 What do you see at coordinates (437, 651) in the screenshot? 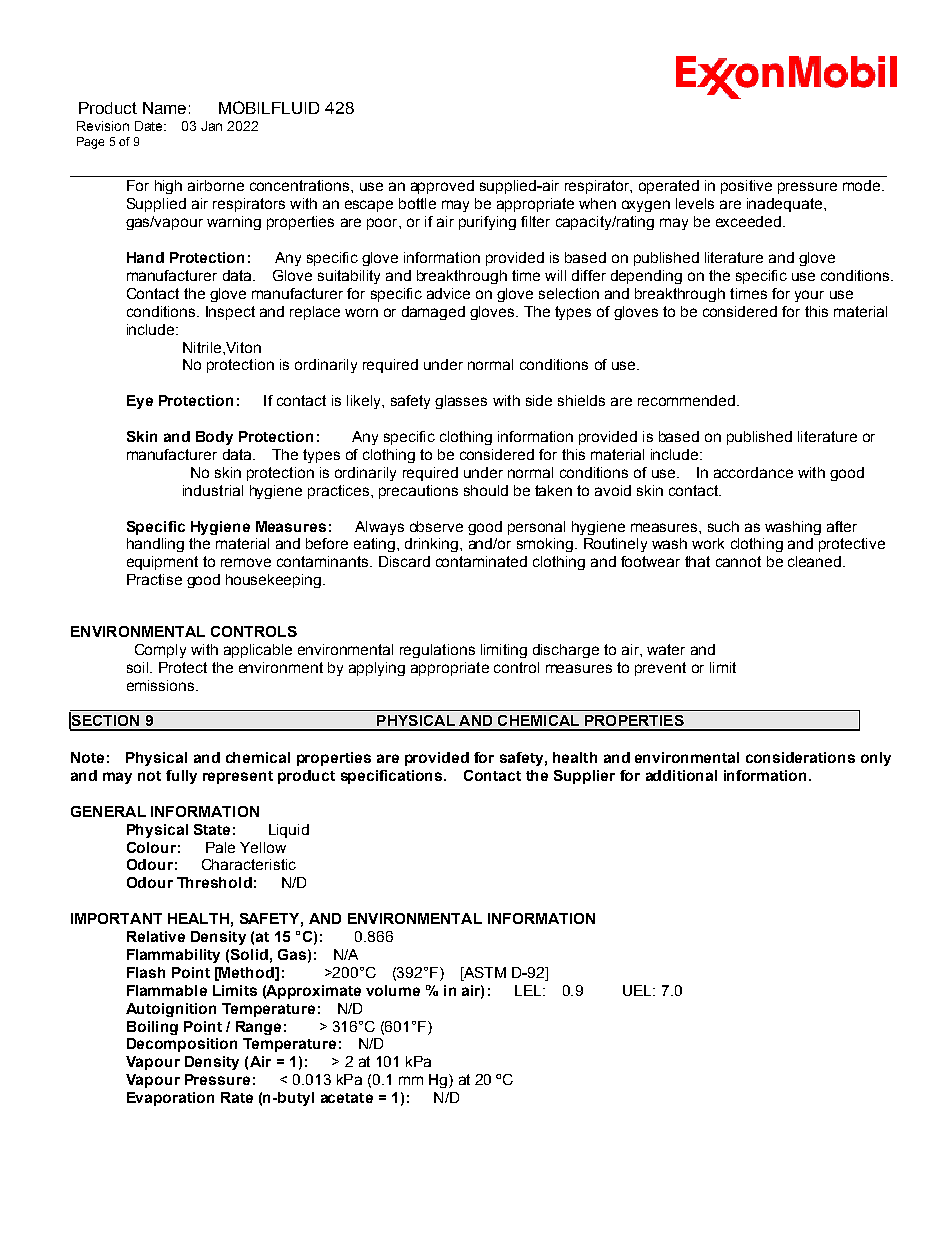
I see `regulations` at bounding box center [437, 651].
